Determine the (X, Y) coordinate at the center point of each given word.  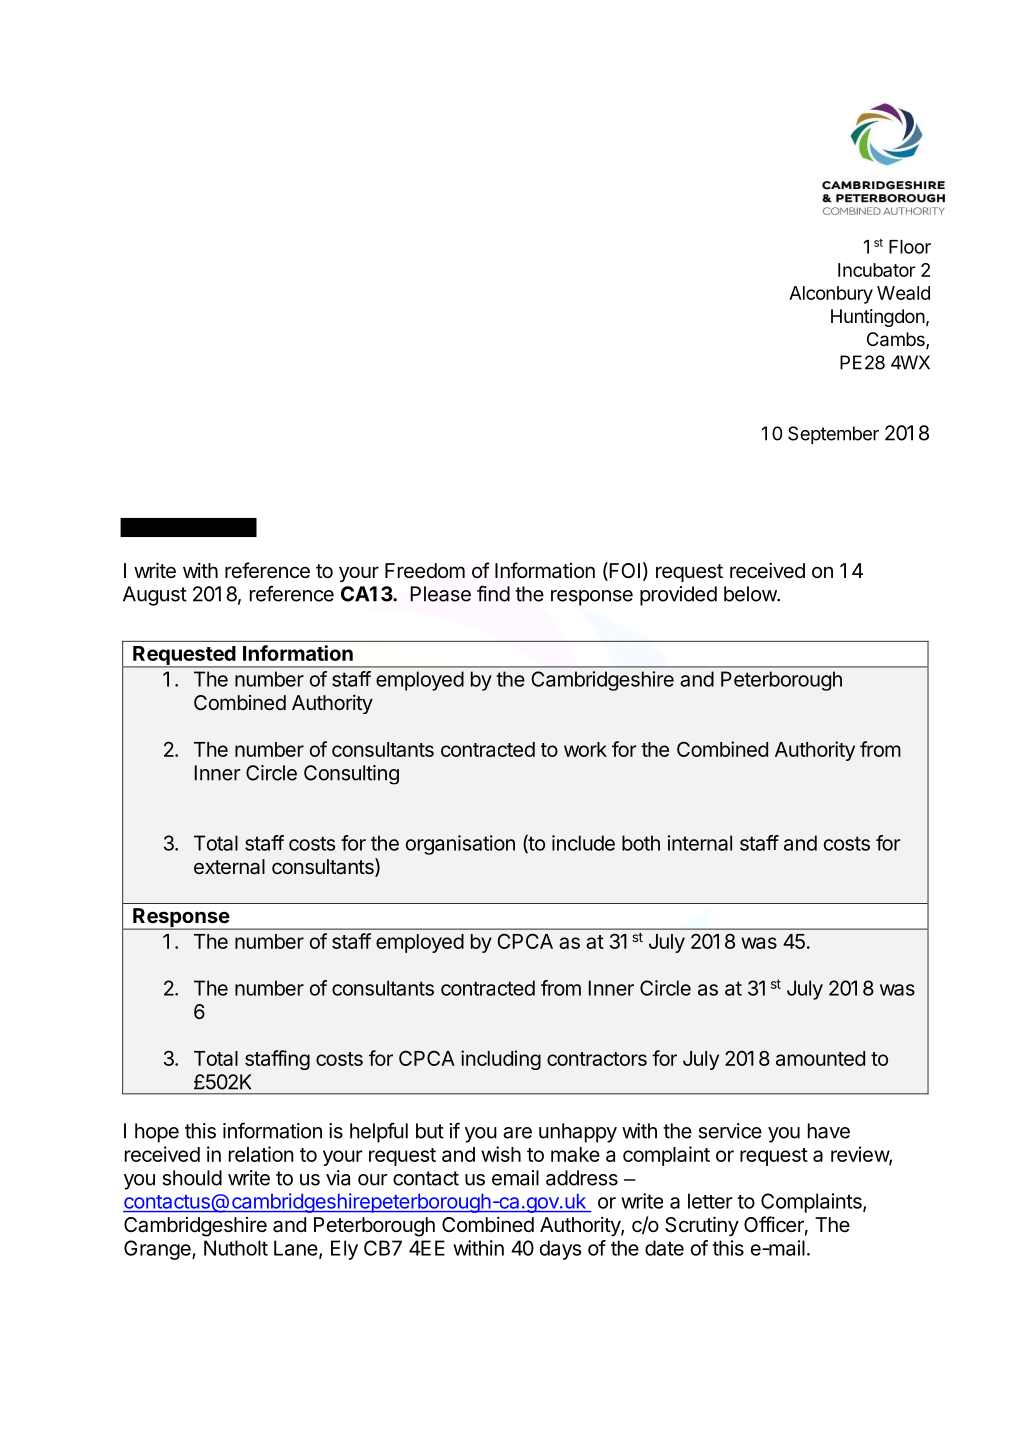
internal (700, 843)
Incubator (876, 270)
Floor (910, 247)
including (501, 1060)
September (833, 435)
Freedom (425, 571)
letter (710, 1201)
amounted (820, 1058)
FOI (623, 571)
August (155, 596)
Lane (297, 1249)
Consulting (351, 775)
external (229, 867)
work (585, 749)
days (560, 1250)
